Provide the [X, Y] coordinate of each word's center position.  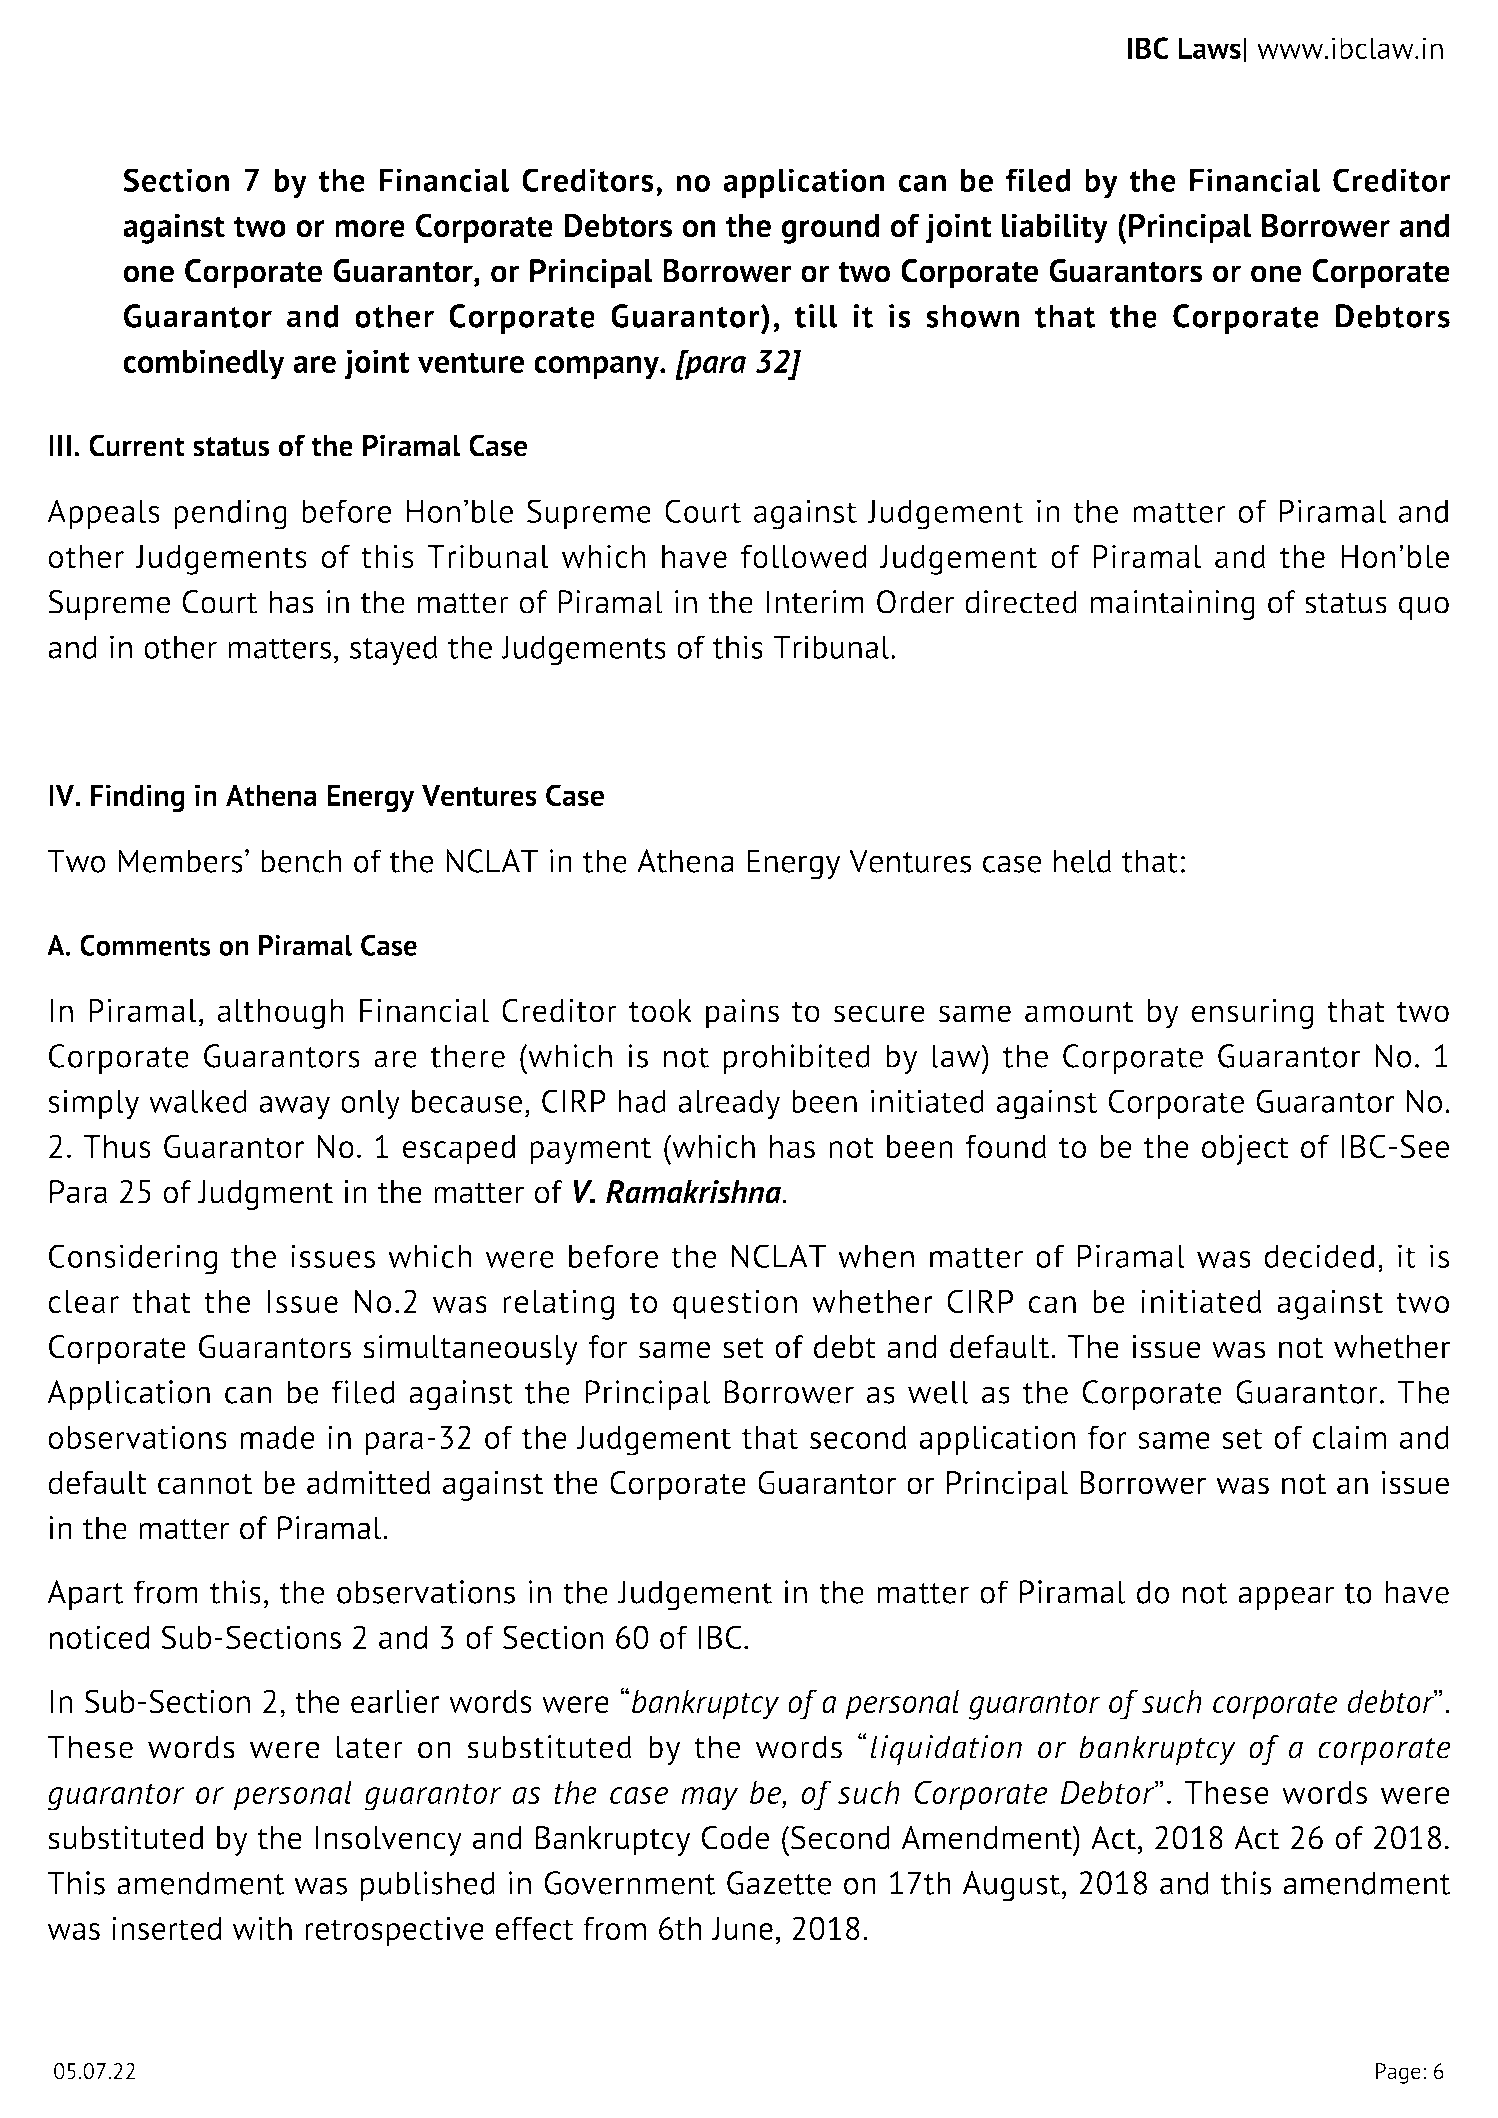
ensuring [1252, 1014]
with [262, 1928]
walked [198, 1101]
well [938, 1392]
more [370, 229]
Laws [1209, 48]
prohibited [796, 1059]
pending [230, 514]
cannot [205, 1484]
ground [831, 229]
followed [803, 557]
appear [1286, 1598]
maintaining [1173, 605]
